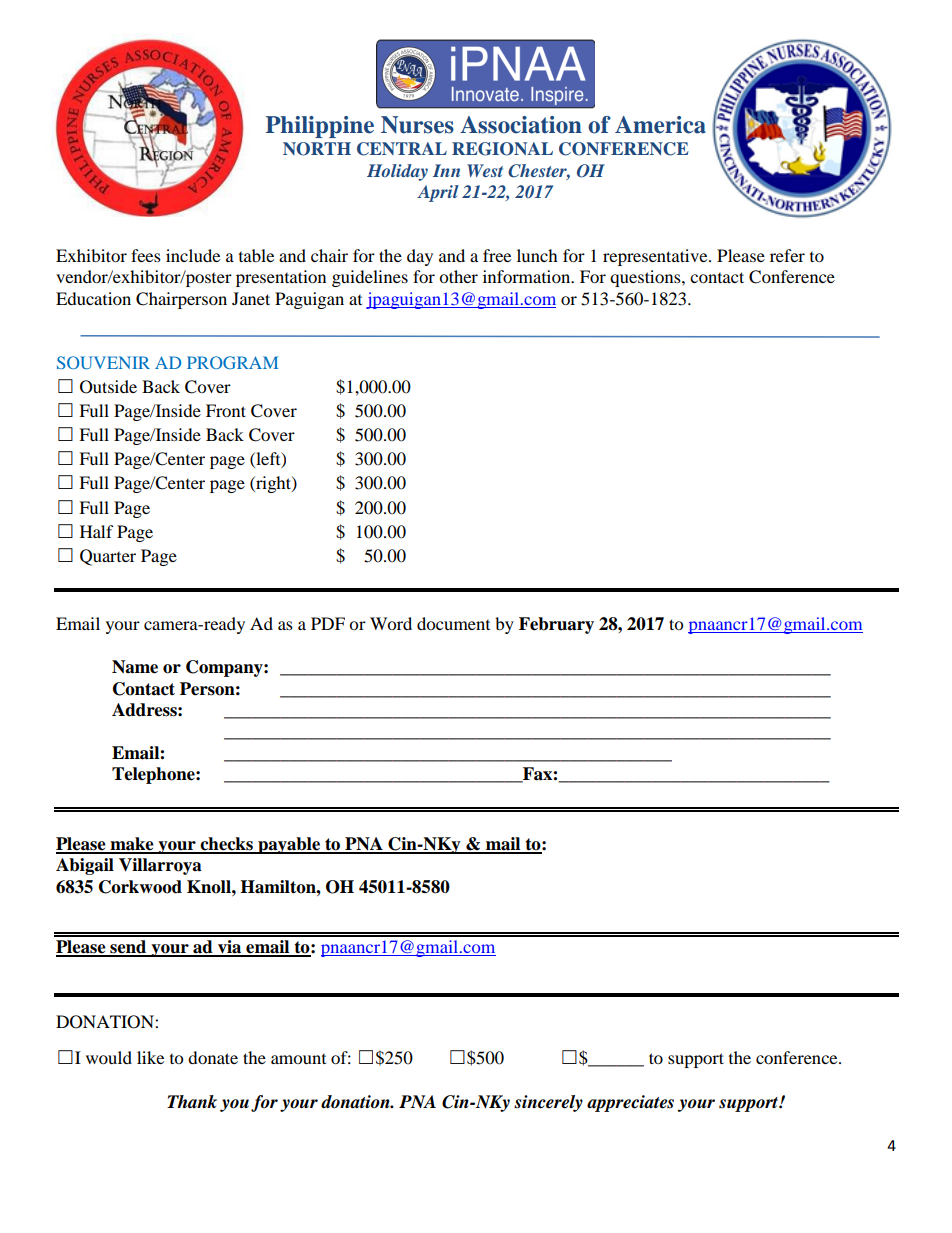 The image size is (952, 1233). Describe the element at coordinates (453, 623) in the page. I see `document` at that location.
